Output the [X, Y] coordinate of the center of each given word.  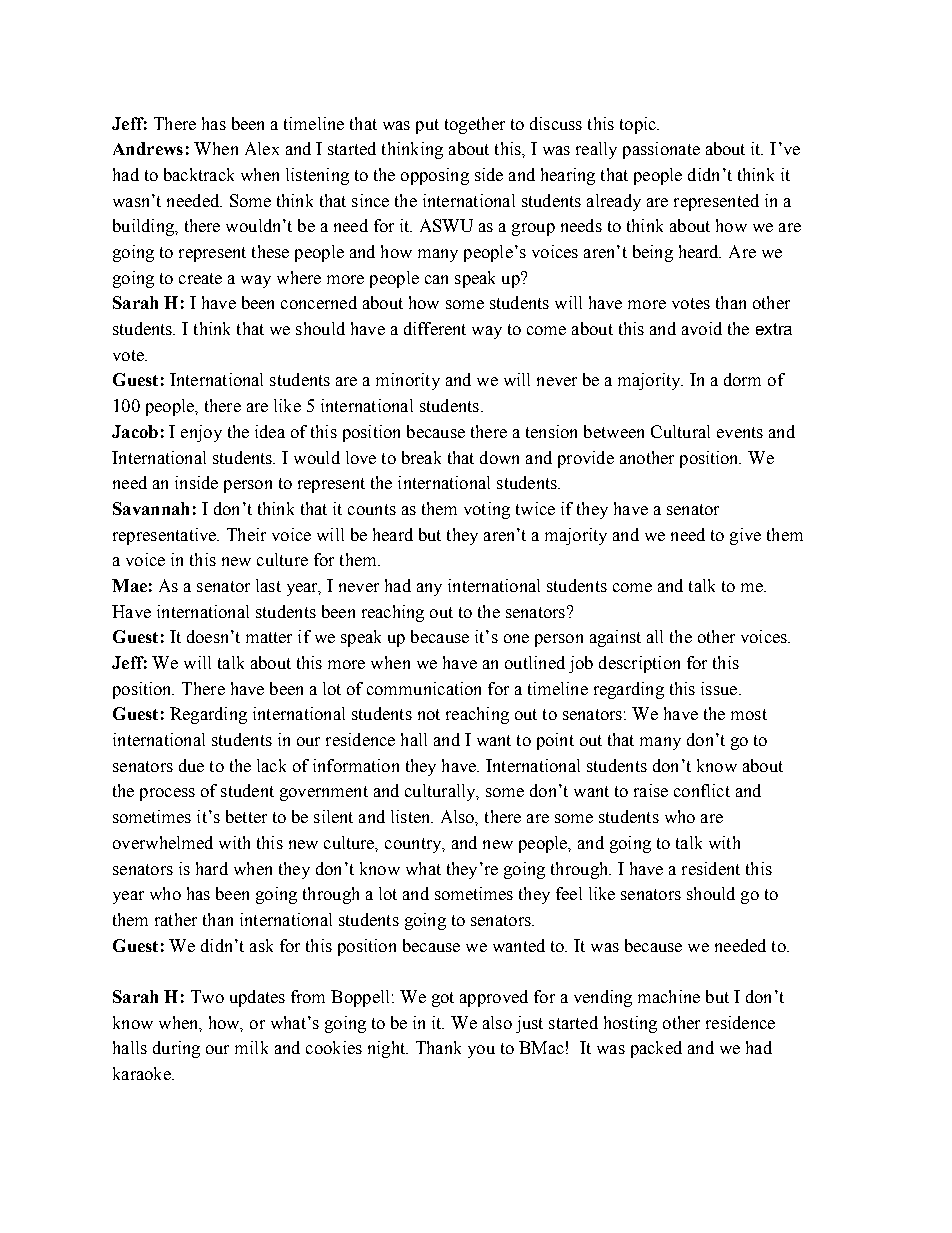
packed [656, 1049]
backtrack [199, 174]
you [481, 1051]
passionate [661, 150]
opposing [435, 176]
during [176, 1049]
